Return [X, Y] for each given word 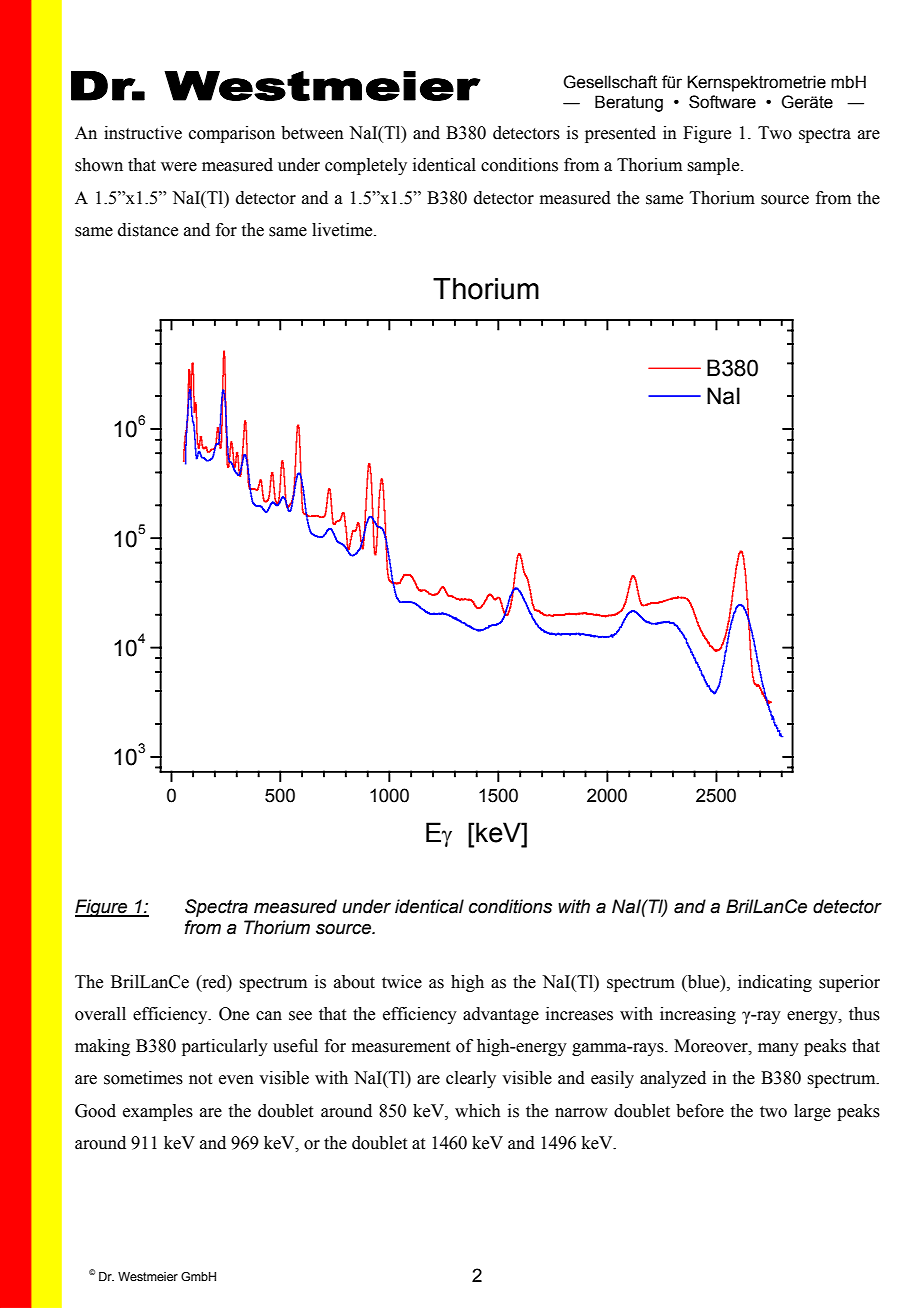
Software [722, 102]
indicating [775, 983]
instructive [143, 133]
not [200, 1079]
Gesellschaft [610, 82]
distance [148, 230]
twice [402, 982]
